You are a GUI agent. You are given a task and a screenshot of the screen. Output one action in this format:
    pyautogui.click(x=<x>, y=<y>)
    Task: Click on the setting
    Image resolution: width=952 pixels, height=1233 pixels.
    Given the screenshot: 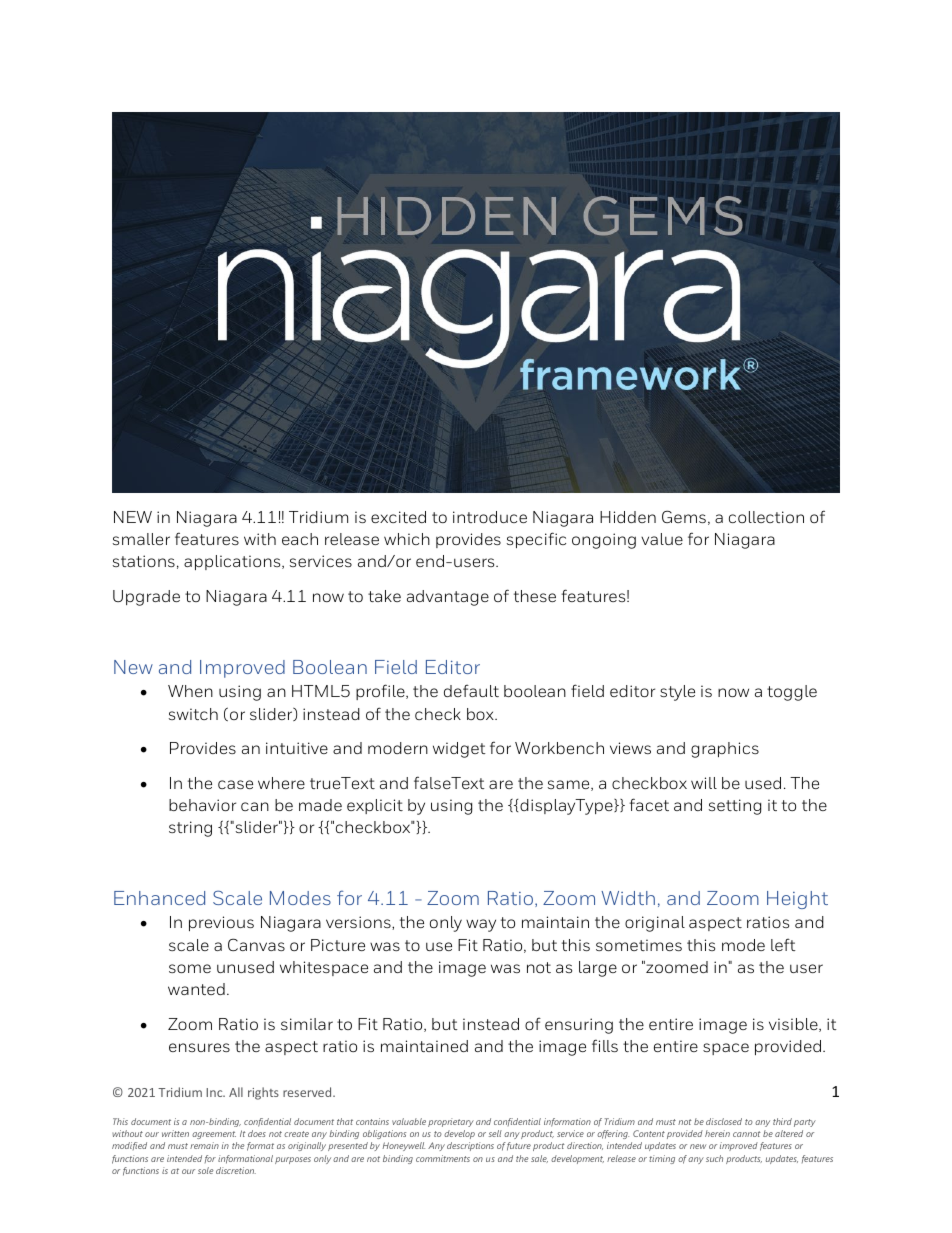 What is the action you would take?
    pyautogui.click(x=735, y=807)
